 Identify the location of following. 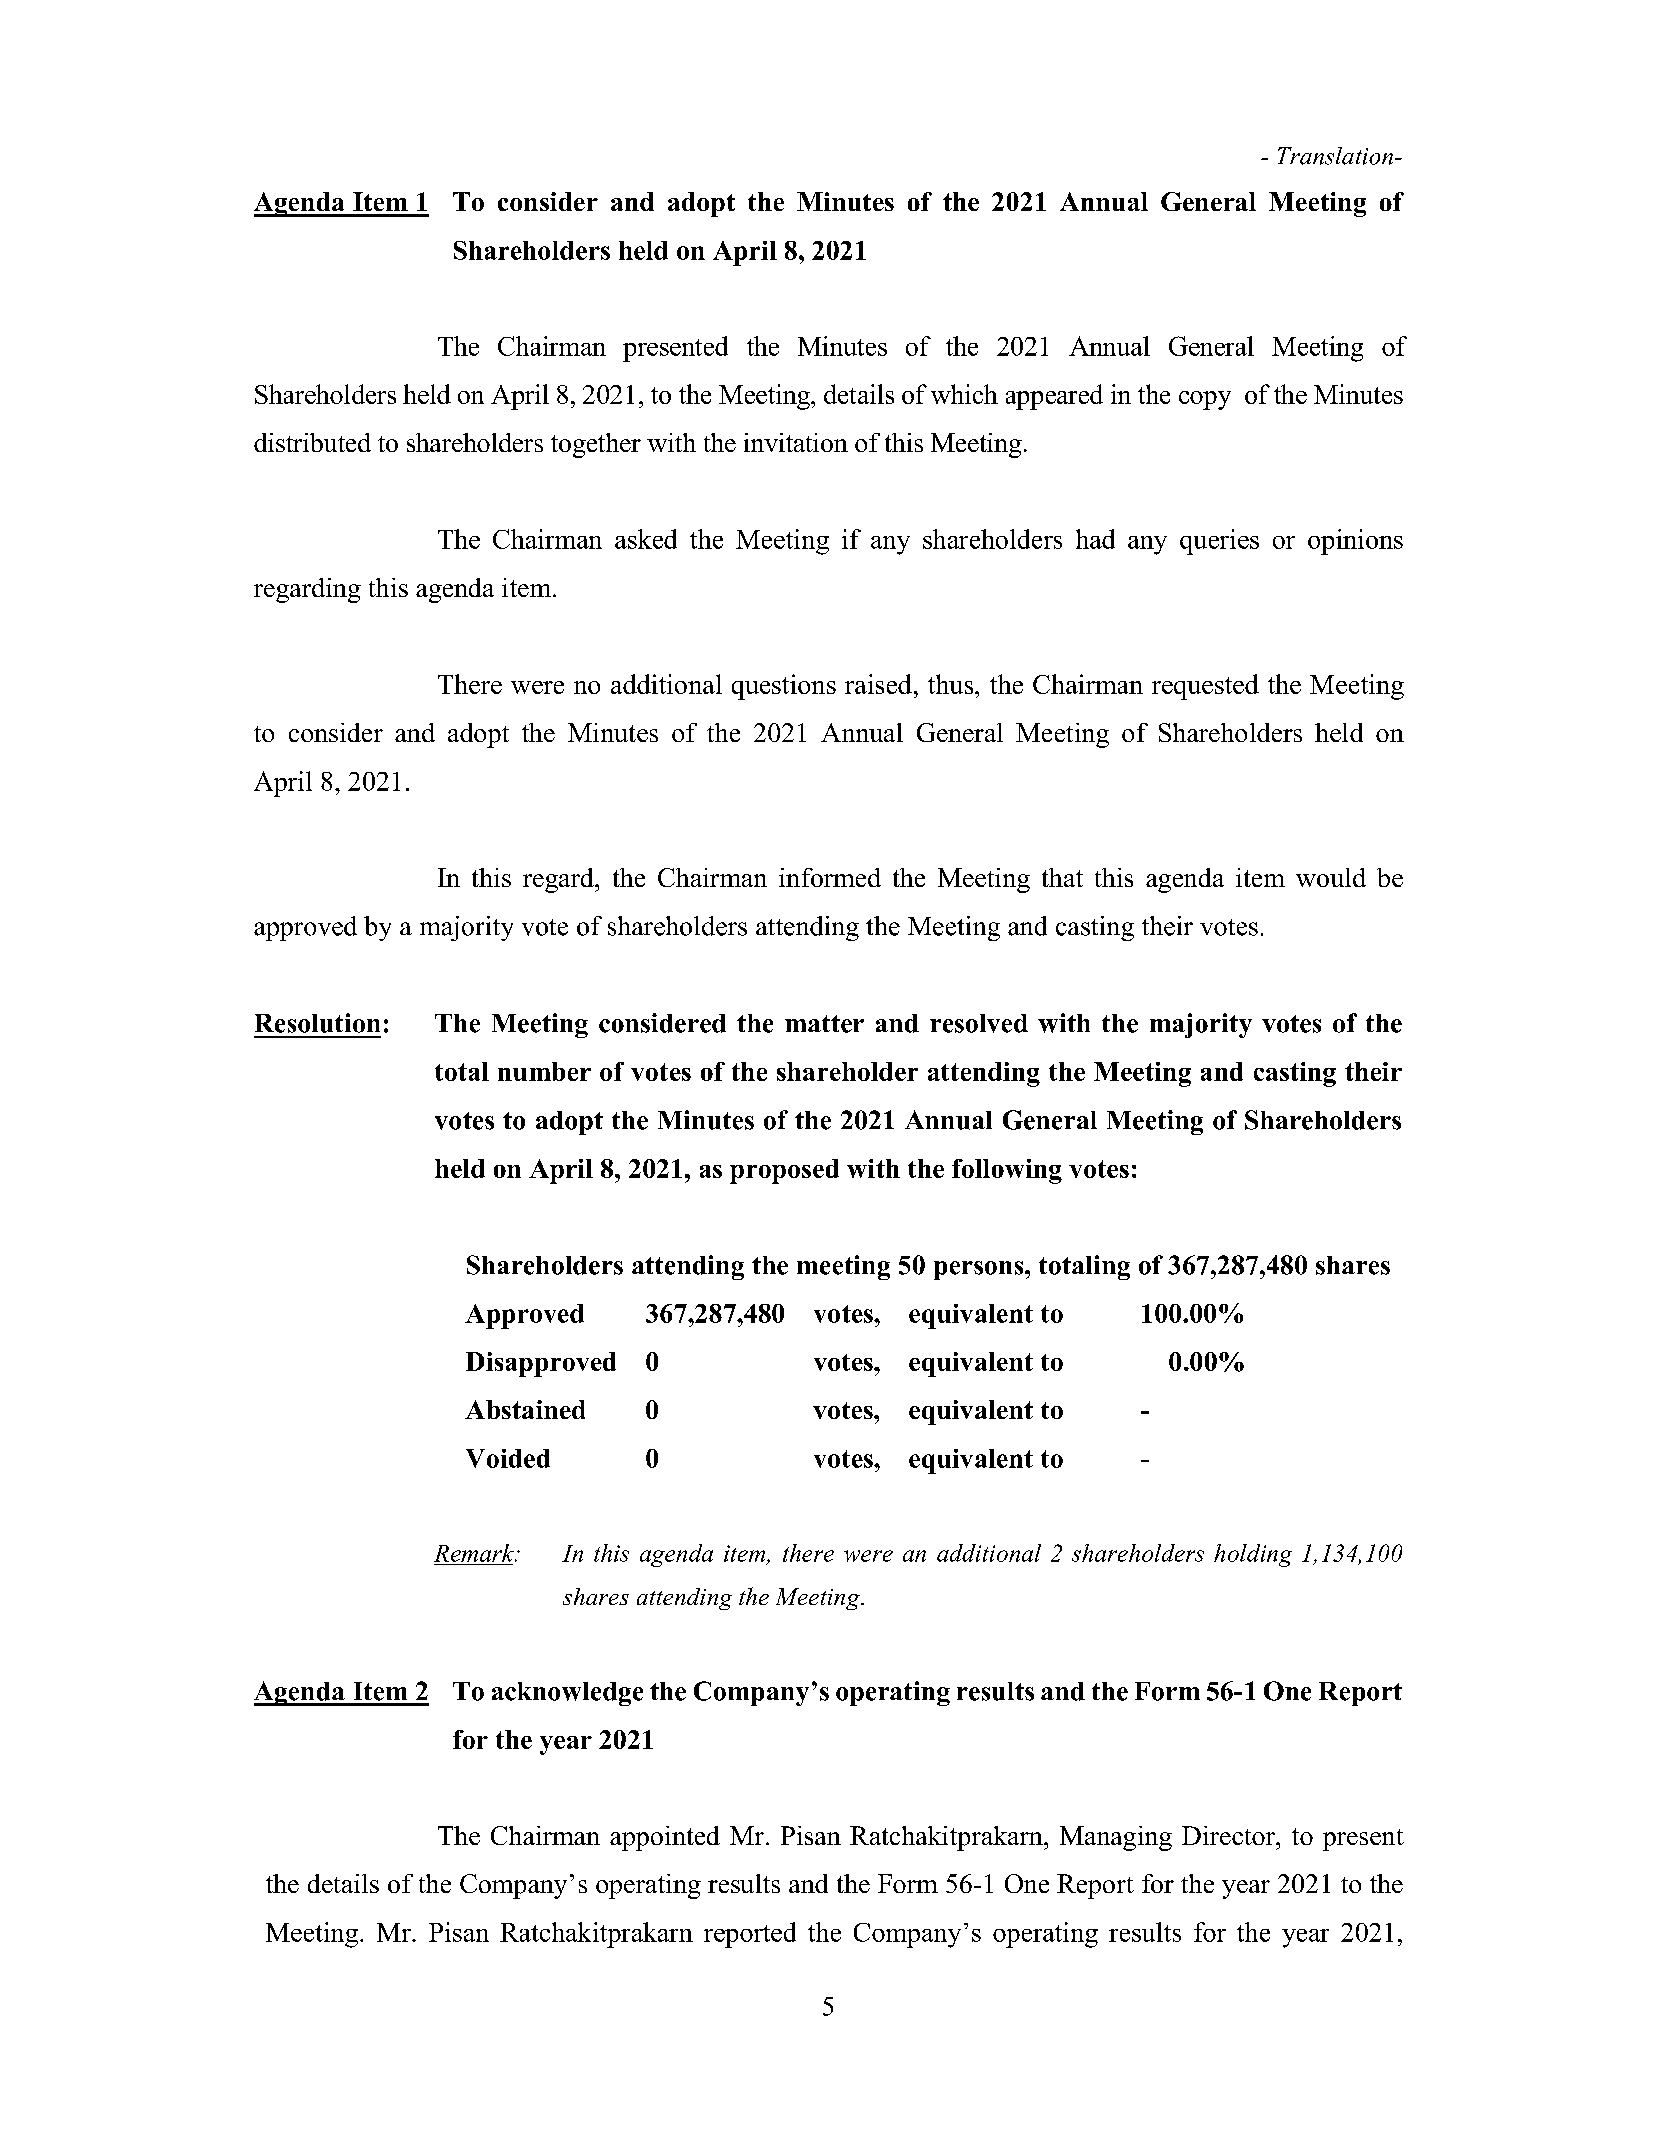
(1007, 1171).
